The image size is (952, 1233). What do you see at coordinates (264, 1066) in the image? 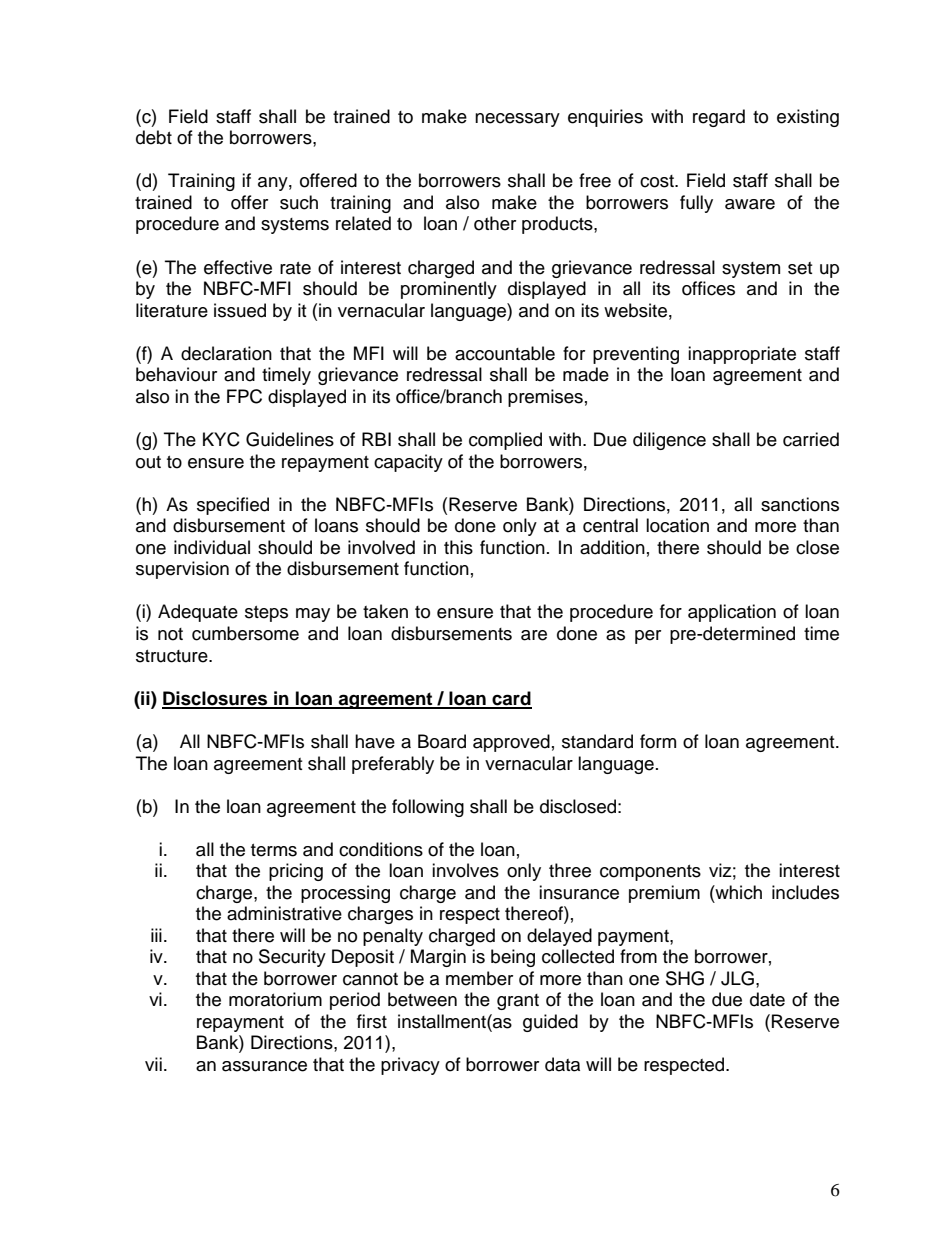
I see `assurance` at bounding box center [264, 1066].
